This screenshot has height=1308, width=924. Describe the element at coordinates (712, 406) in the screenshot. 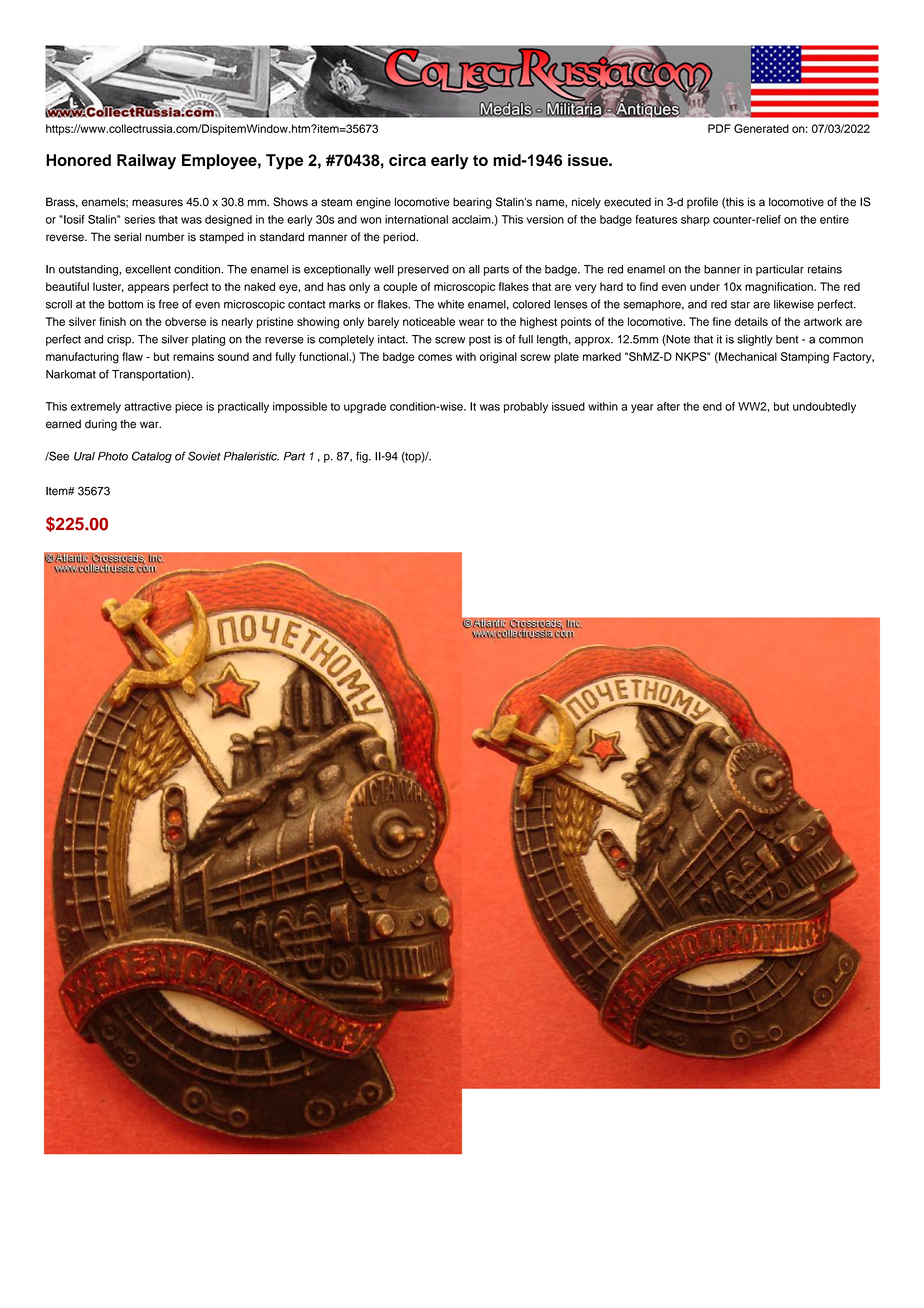

I see `end` at that location.
